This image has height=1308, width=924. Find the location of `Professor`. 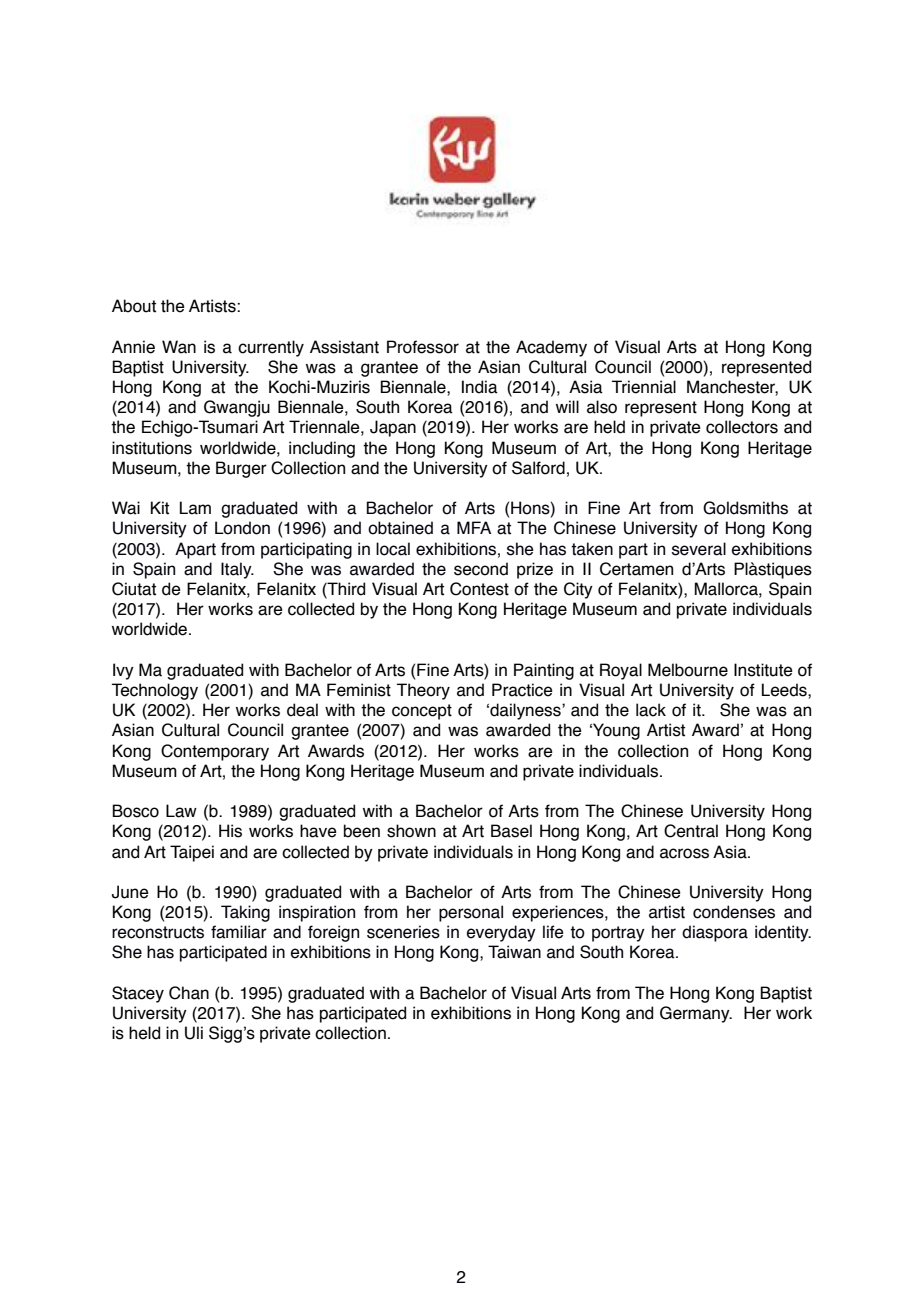

Professor is located at coordinates (423, 347).
